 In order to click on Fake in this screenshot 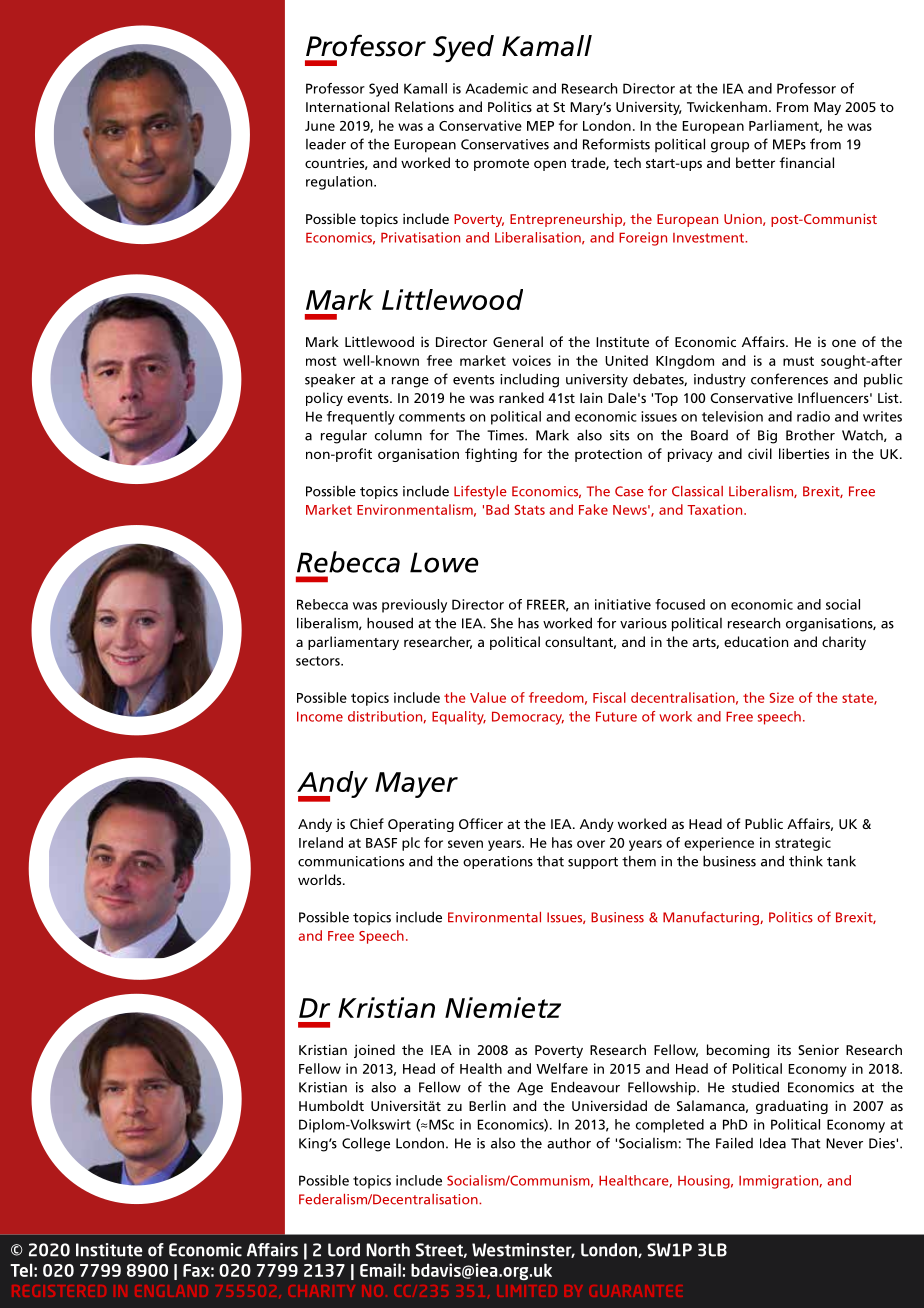, I will do `click(593, 509)`.
